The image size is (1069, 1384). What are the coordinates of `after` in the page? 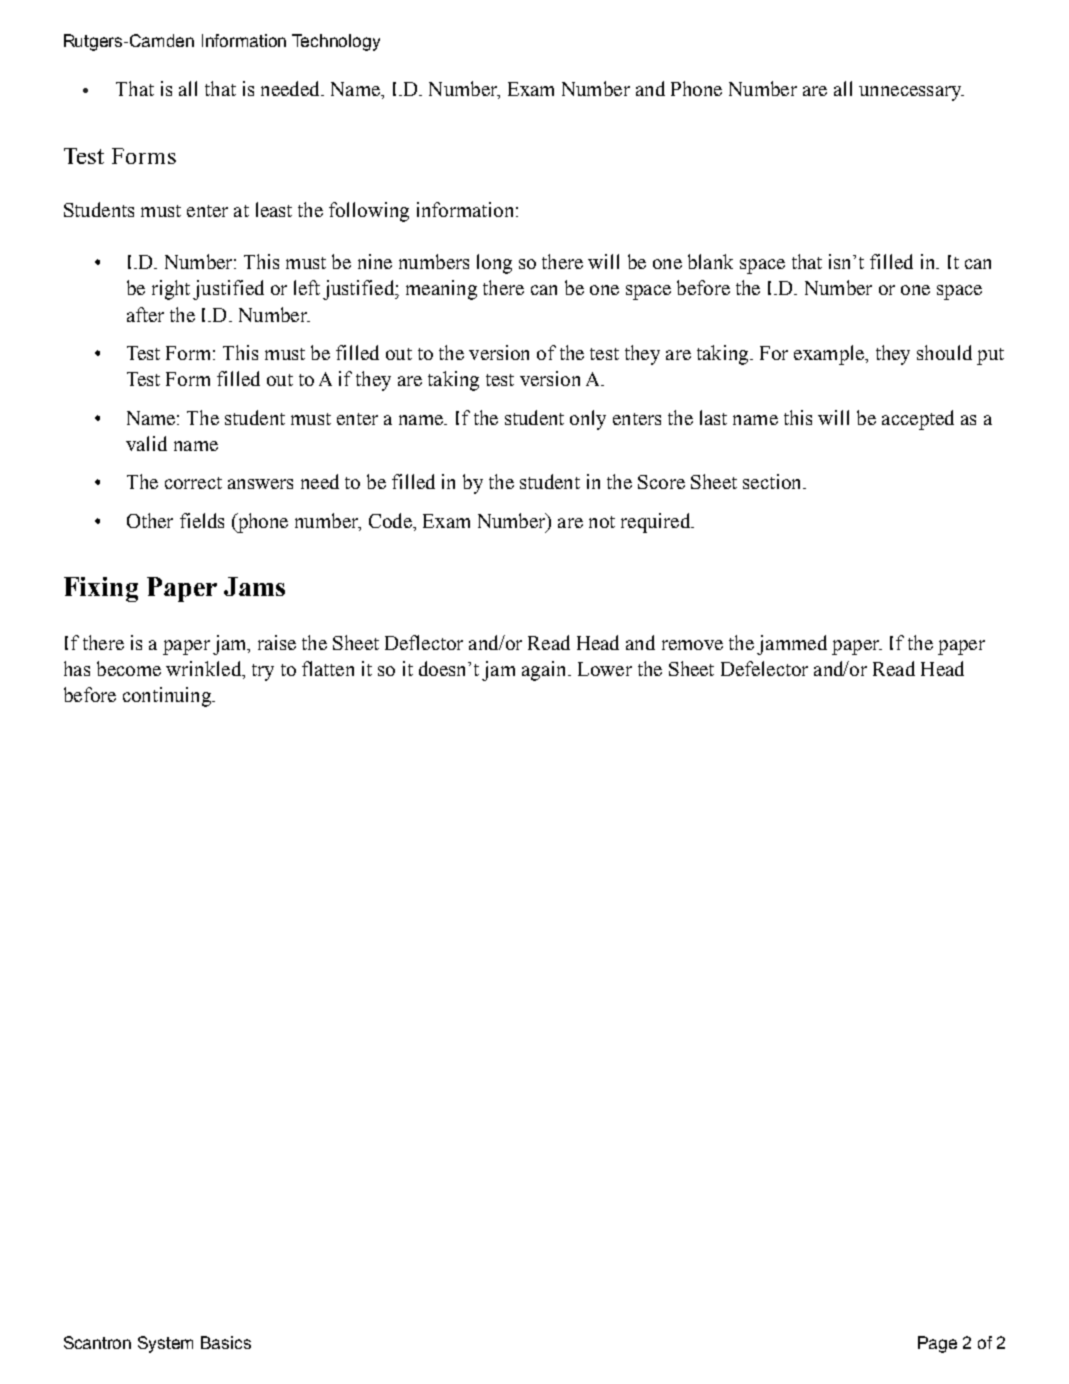 It's located at (145, 314).
